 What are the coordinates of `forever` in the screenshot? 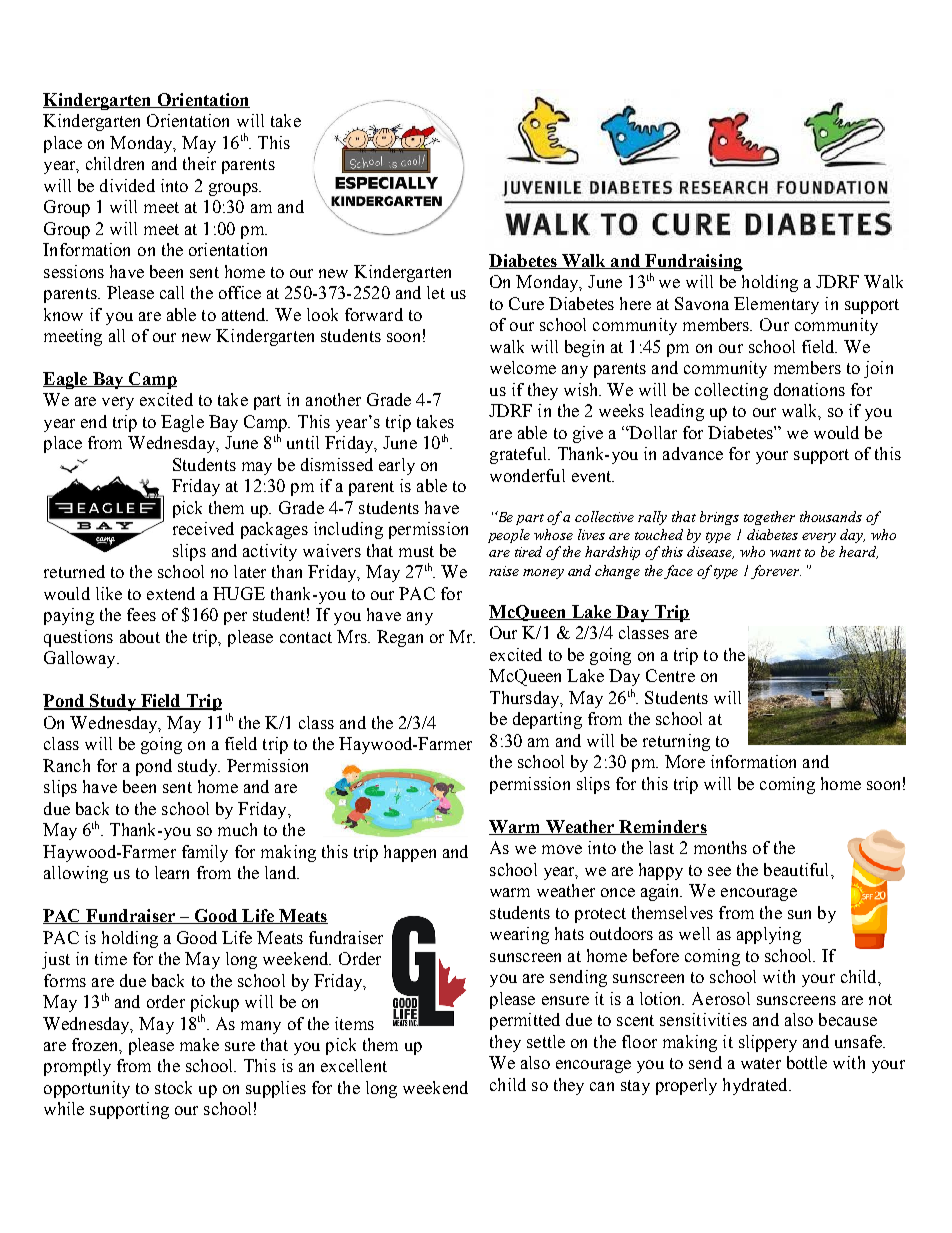 It's located at (776, 572).
